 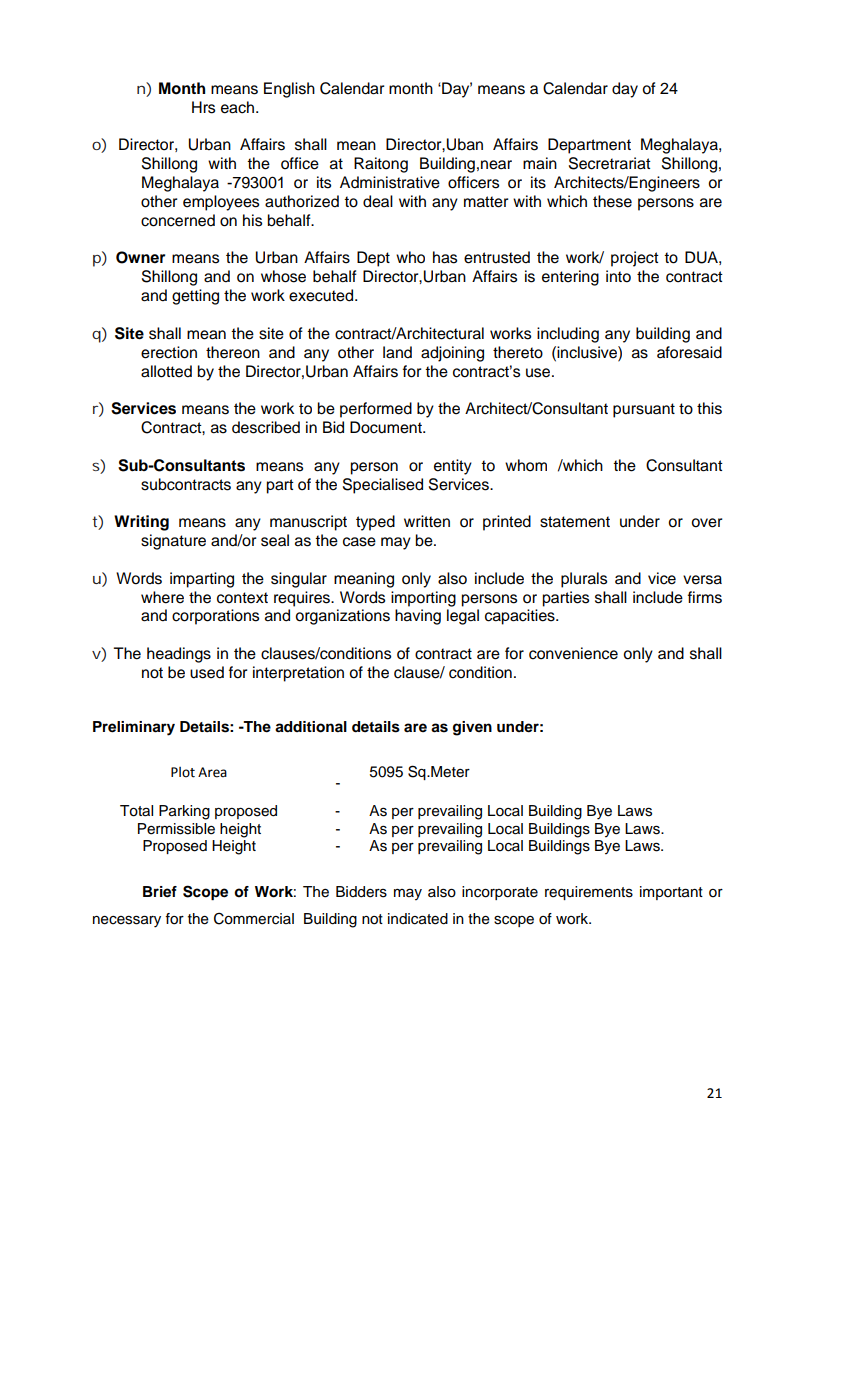 What do you see at coordinates (671, 893) in the page?
I see `important` at bounding box center [671, 893].
